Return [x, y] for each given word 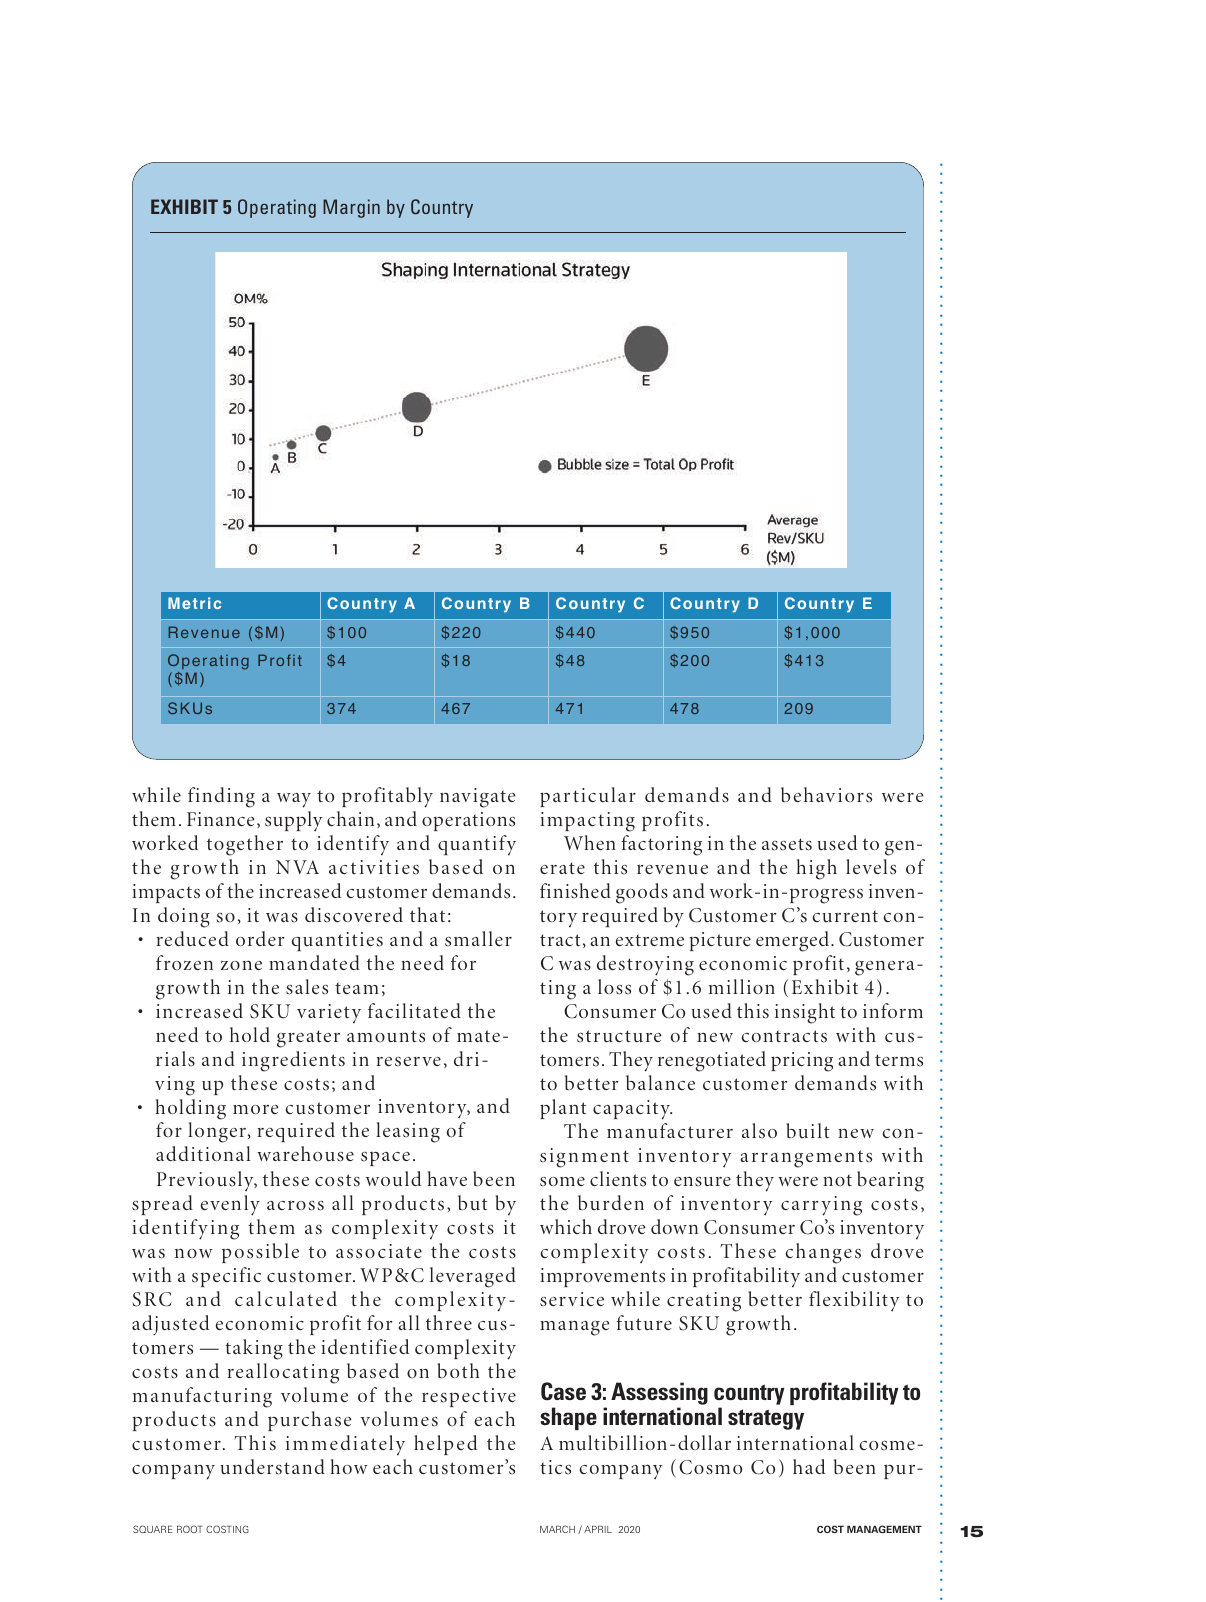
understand [272, 1467]
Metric [194, 603]
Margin [351, 208]
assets [787, 844]
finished [575, 891]
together [245, 845]
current [845, 916]
